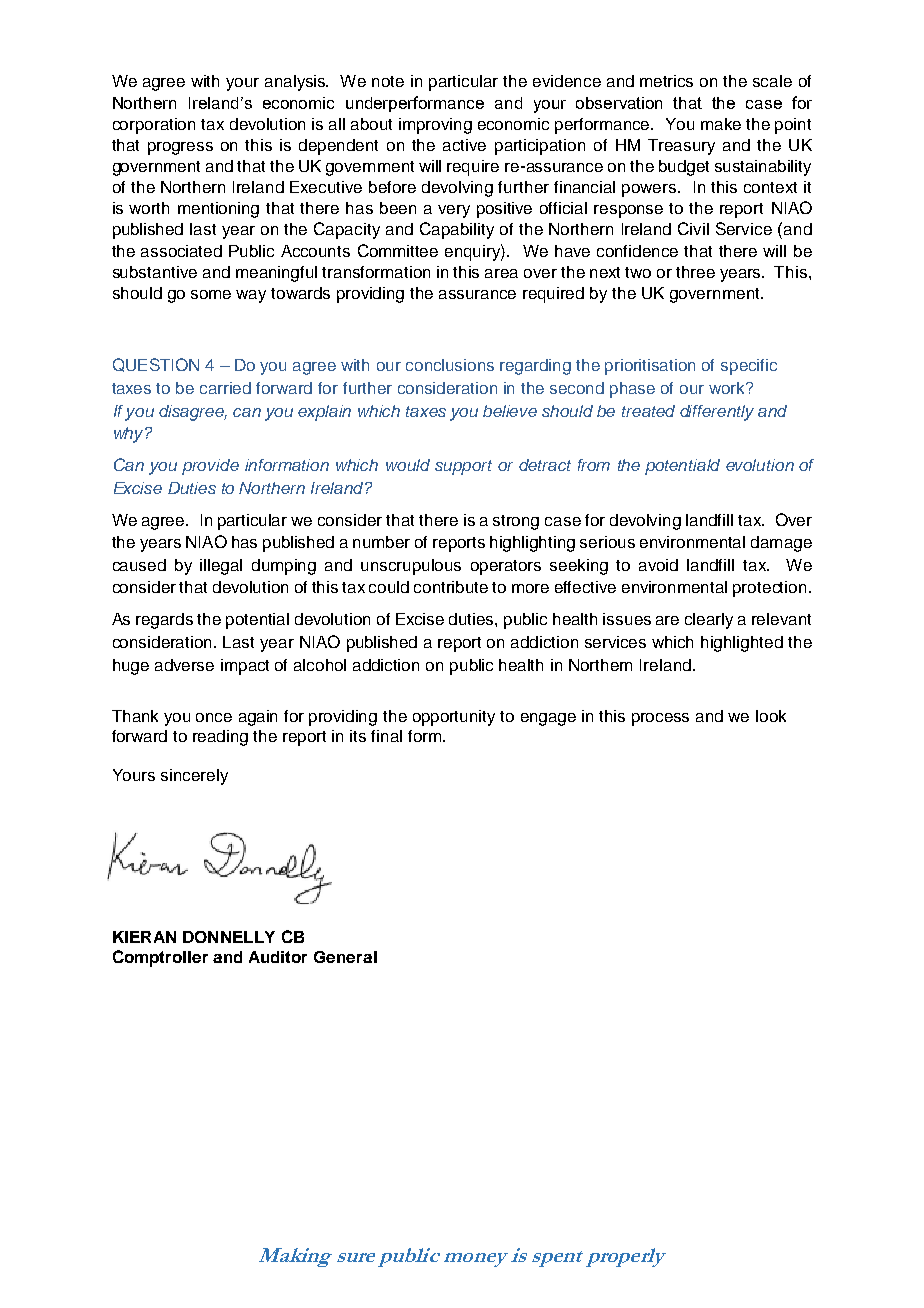 The width and height of the screenshot is (924, 1308). I want to click on strong, so click(516, 522).
